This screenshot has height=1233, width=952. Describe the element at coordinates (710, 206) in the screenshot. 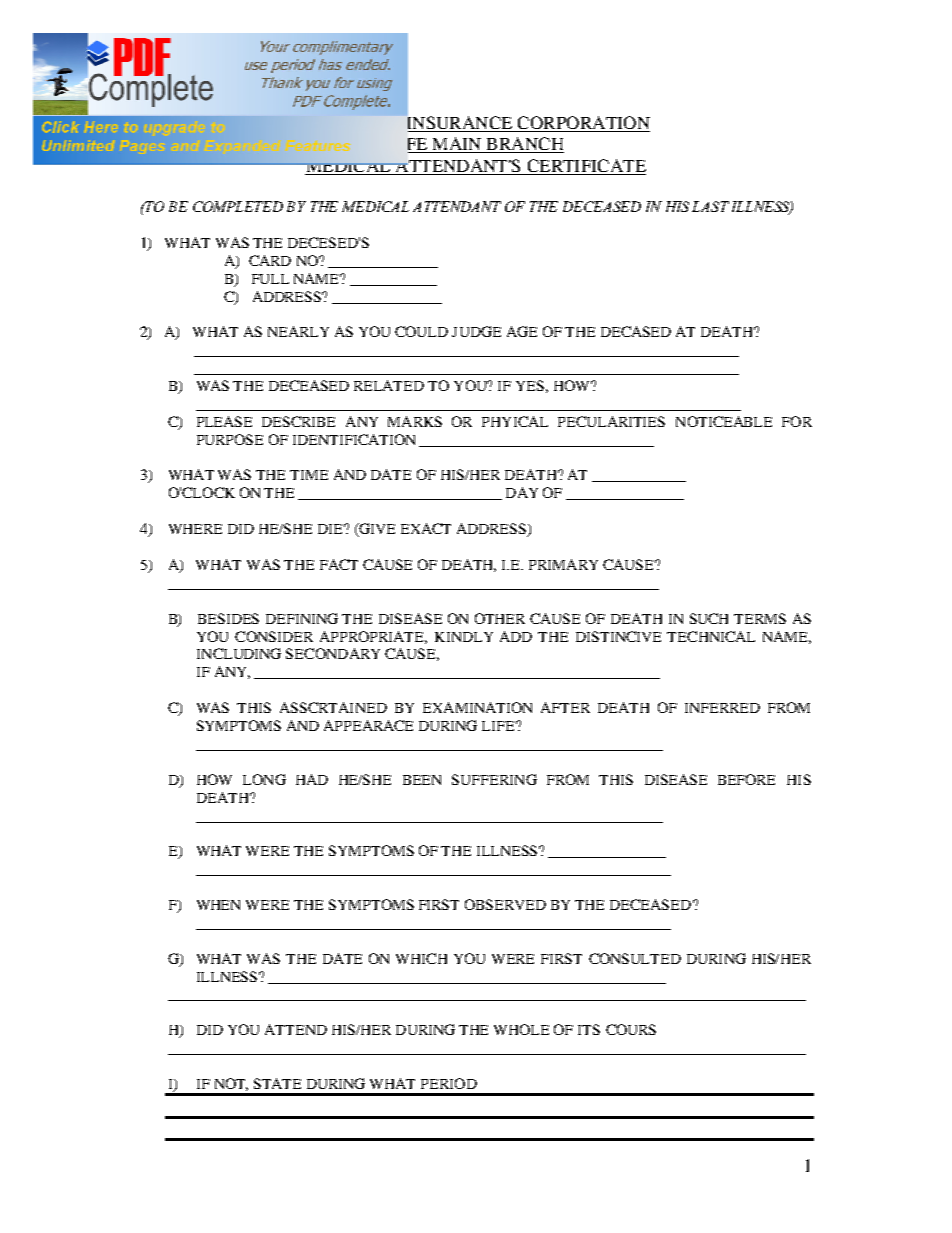

I see `LAST` at that location.
